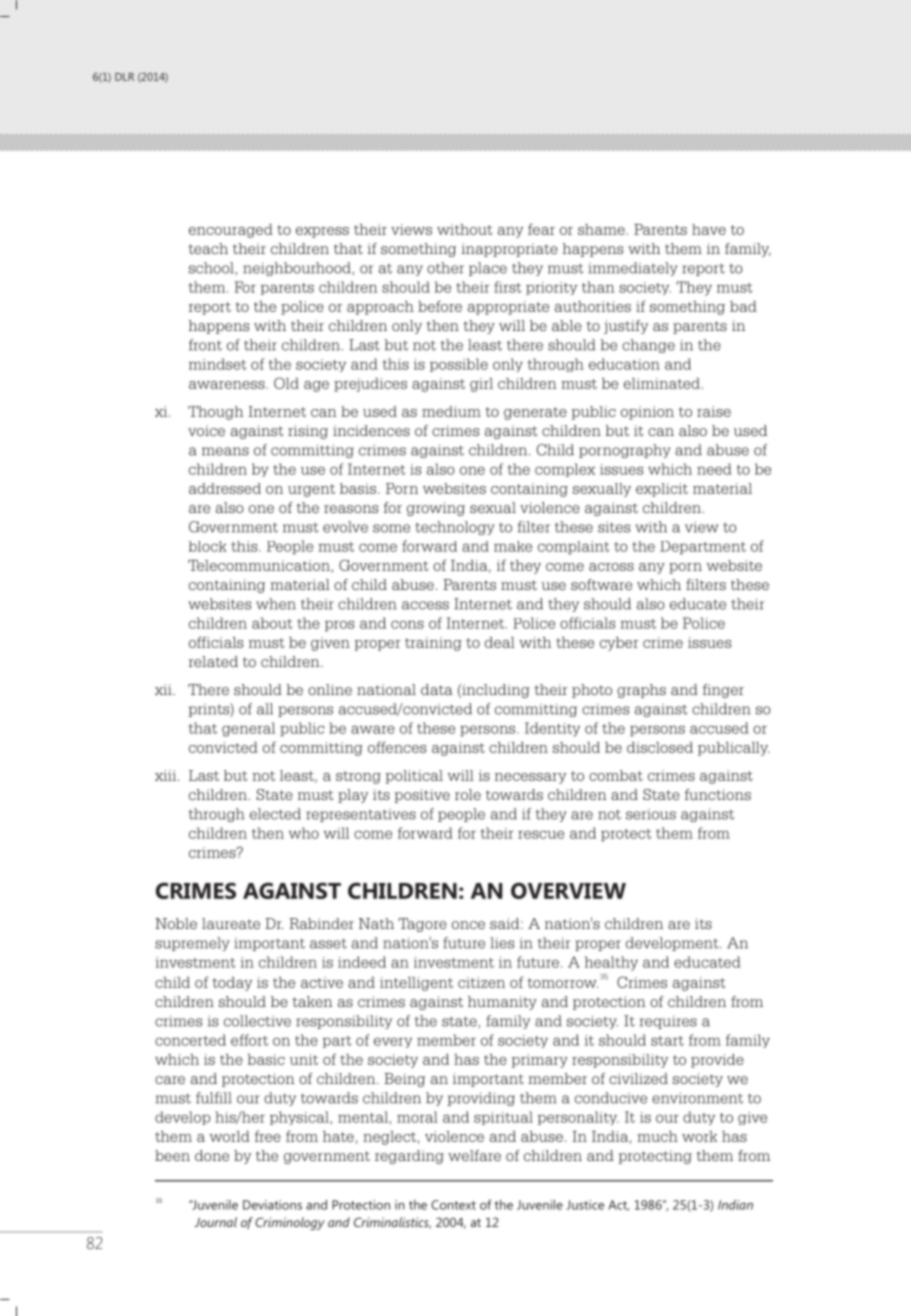 The image size is (911, 1316). What do you see at coordinates (322, 232) in the screenshot?
I see `express` at bounding box center [322, 232].
